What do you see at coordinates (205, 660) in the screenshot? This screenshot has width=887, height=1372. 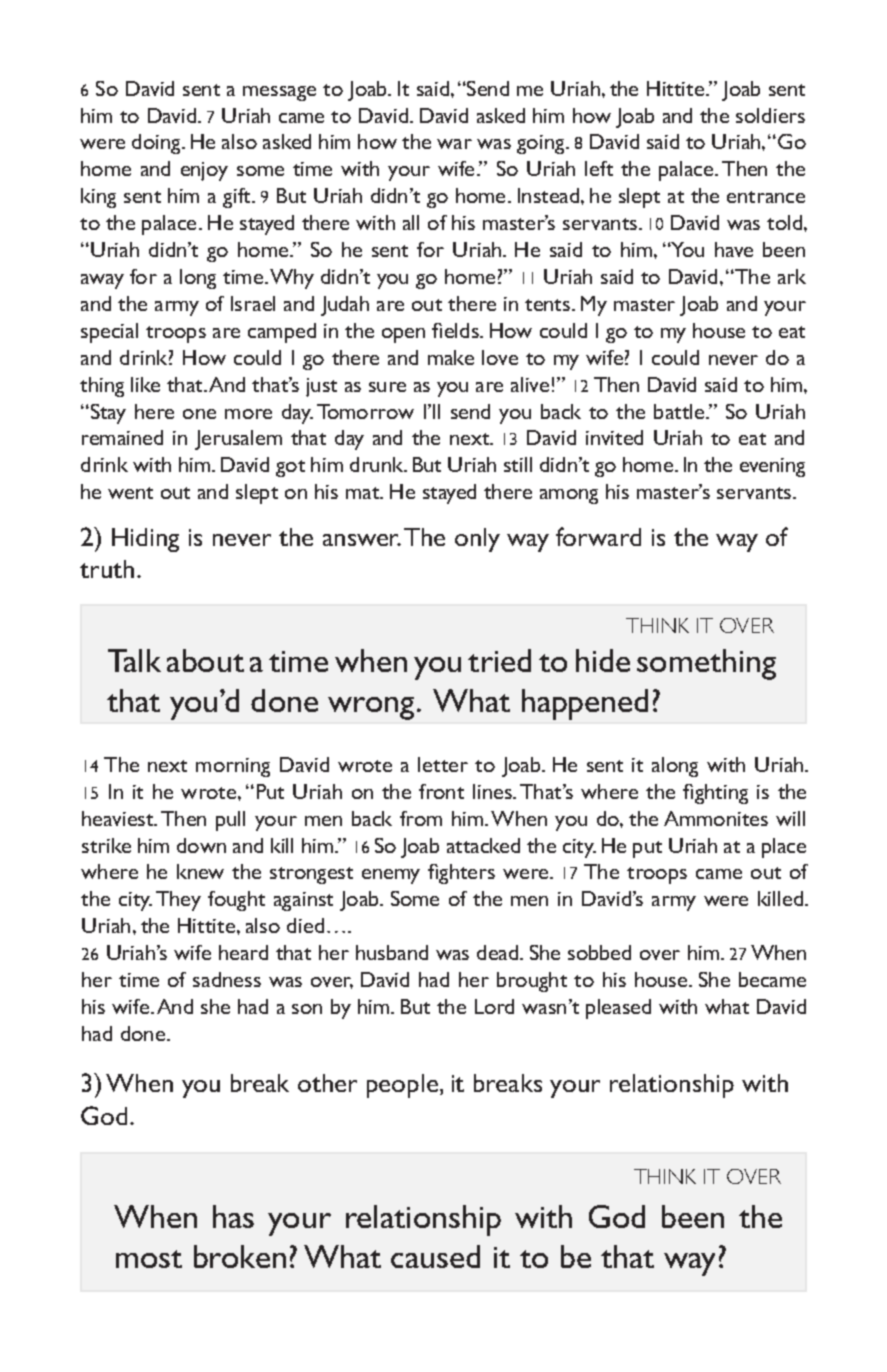 I see `about` at bounding box center [205, 660].
